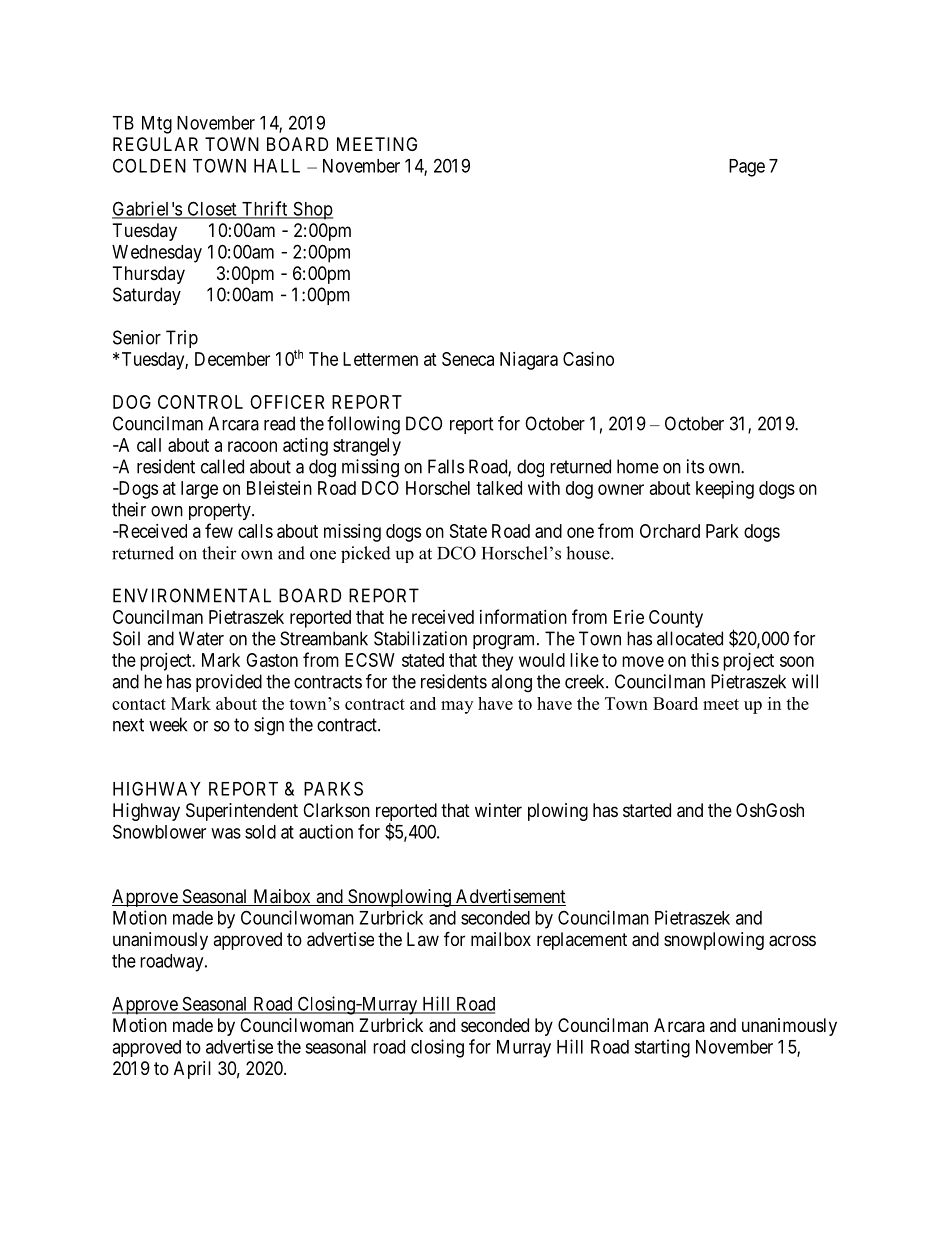 The width and height of the document is (952, 1233). I want to click on Law, so click(423, 939).
